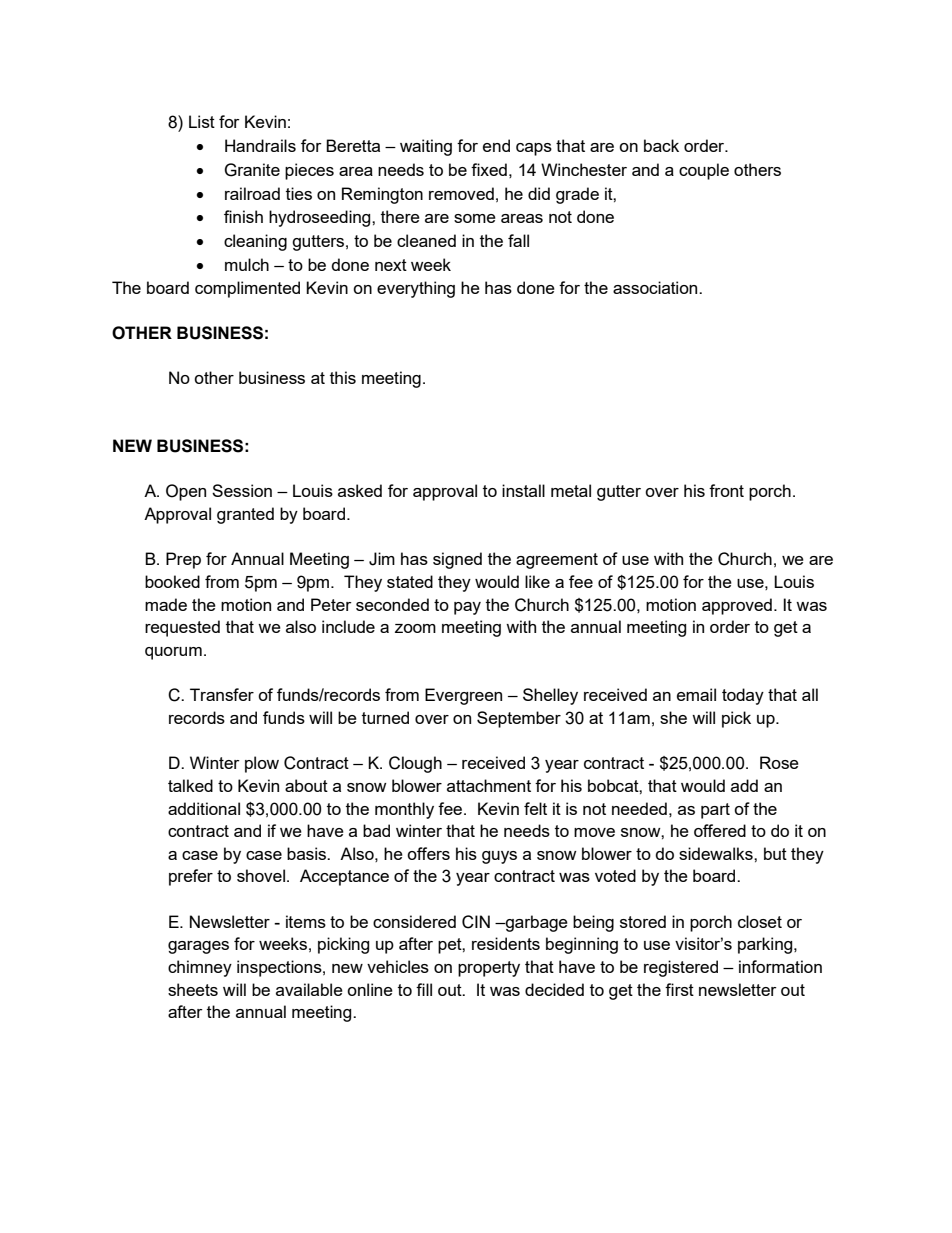  Describe the element at coordinates (183, 560) in the document. I see `Prep` at that location.
